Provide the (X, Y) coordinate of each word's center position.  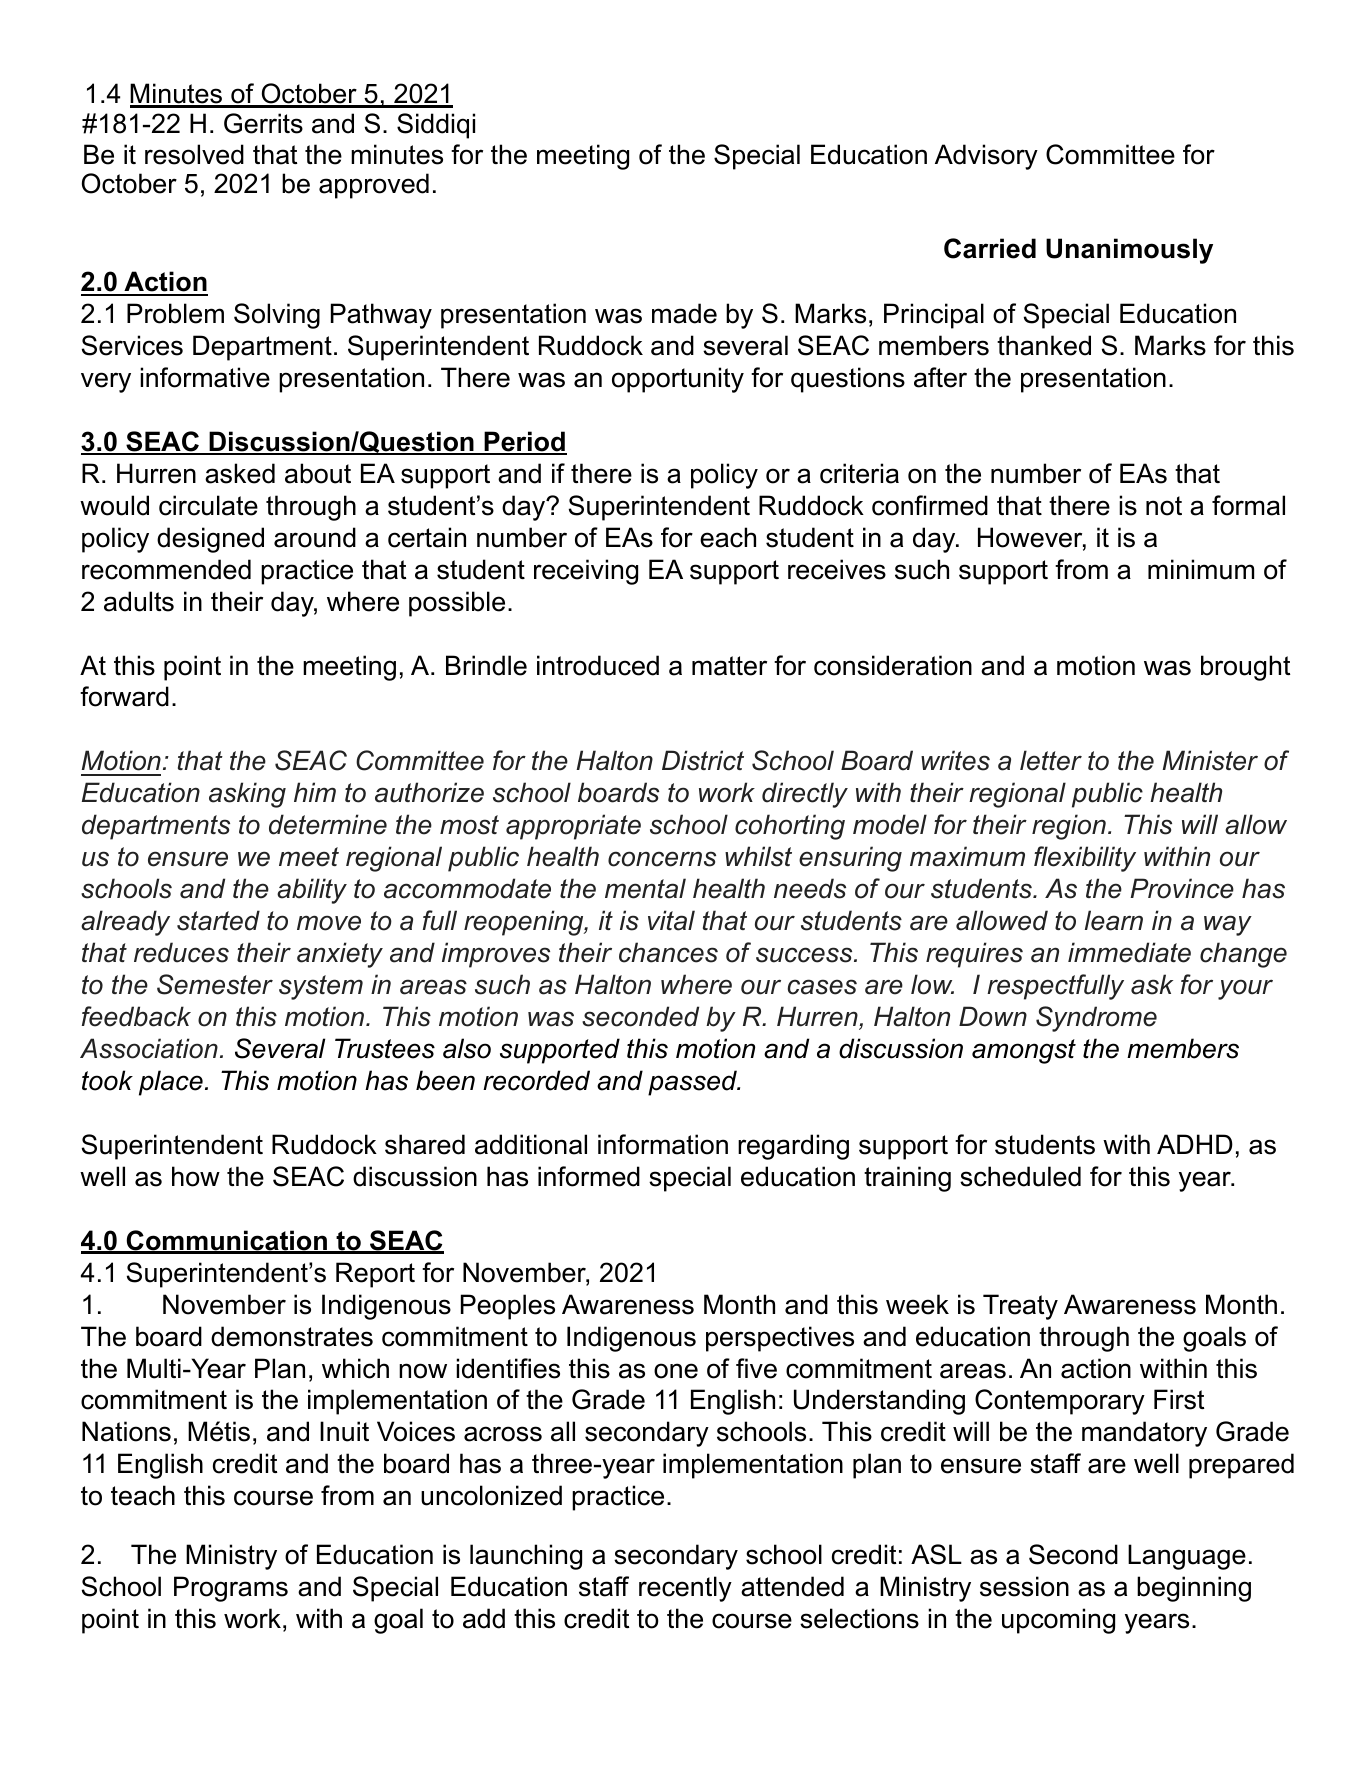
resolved (194, 154)
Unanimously (1129, 251)
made (684, 313)
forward (124, 696)
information (663, 1144)
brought (1245, 668)
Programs (231, 1589)
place (171, 1083)
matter (729, 666)
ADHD (1195, 1144)
